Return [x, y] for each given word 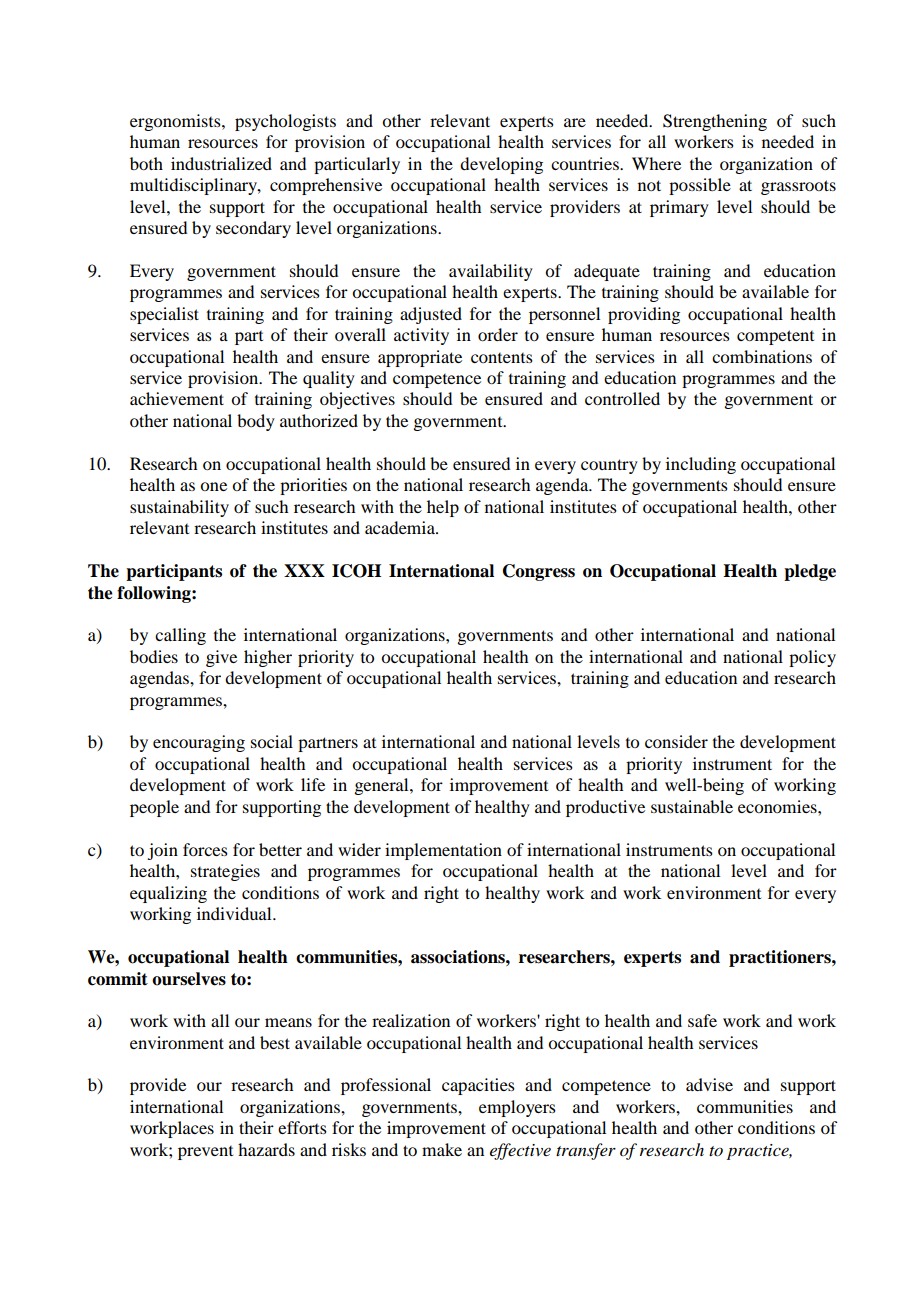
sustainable [692, 806]
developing [501, 165]
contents [502, 358]
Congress [539, 572]
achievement [177, 398]
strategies [225, 872]
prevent [205, 1153]
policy [812, 658]
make [442, 1149]
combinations [762, 356]
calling [180, 636]
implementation [443, 851]
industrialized [221, 163]
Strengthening [715, 122]
